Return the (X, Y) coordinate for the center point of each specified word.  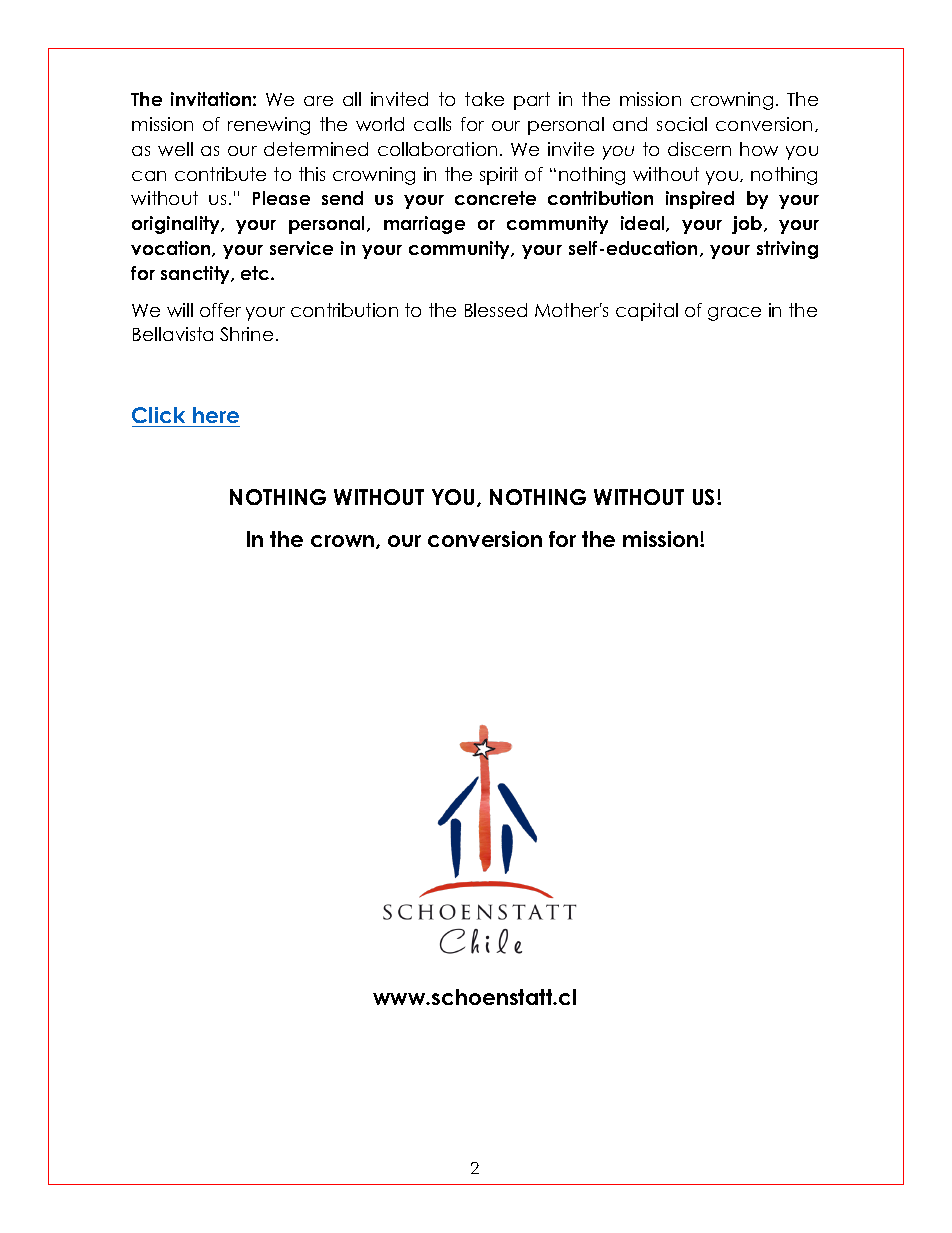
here (216, 415)
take (484, 99)
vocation (172, 249)
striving (787, 250)
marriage (424, 225)
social (682, 124)
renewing (269, 126)
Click (158, 415)
